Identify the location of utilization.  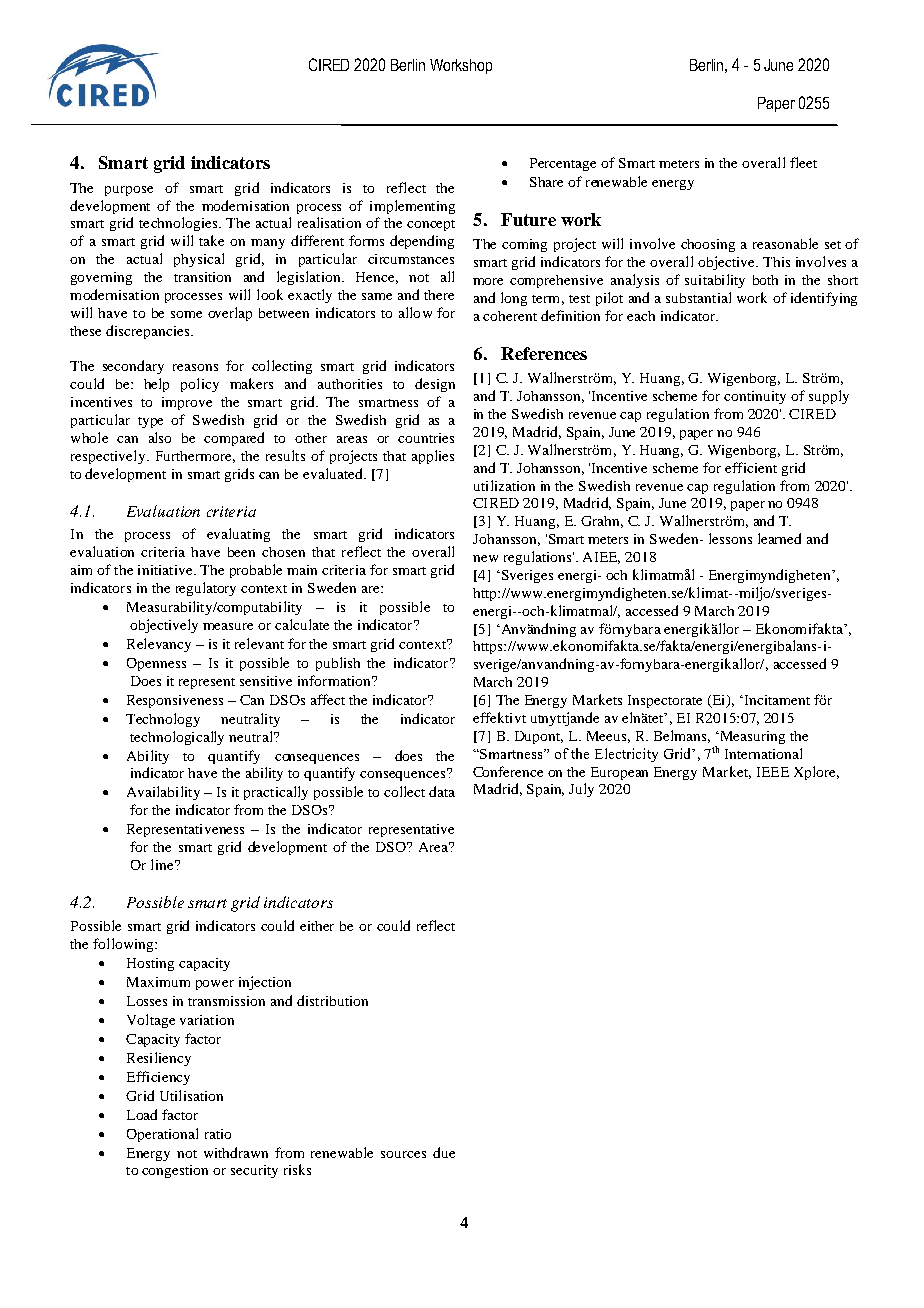
(504, 485).
